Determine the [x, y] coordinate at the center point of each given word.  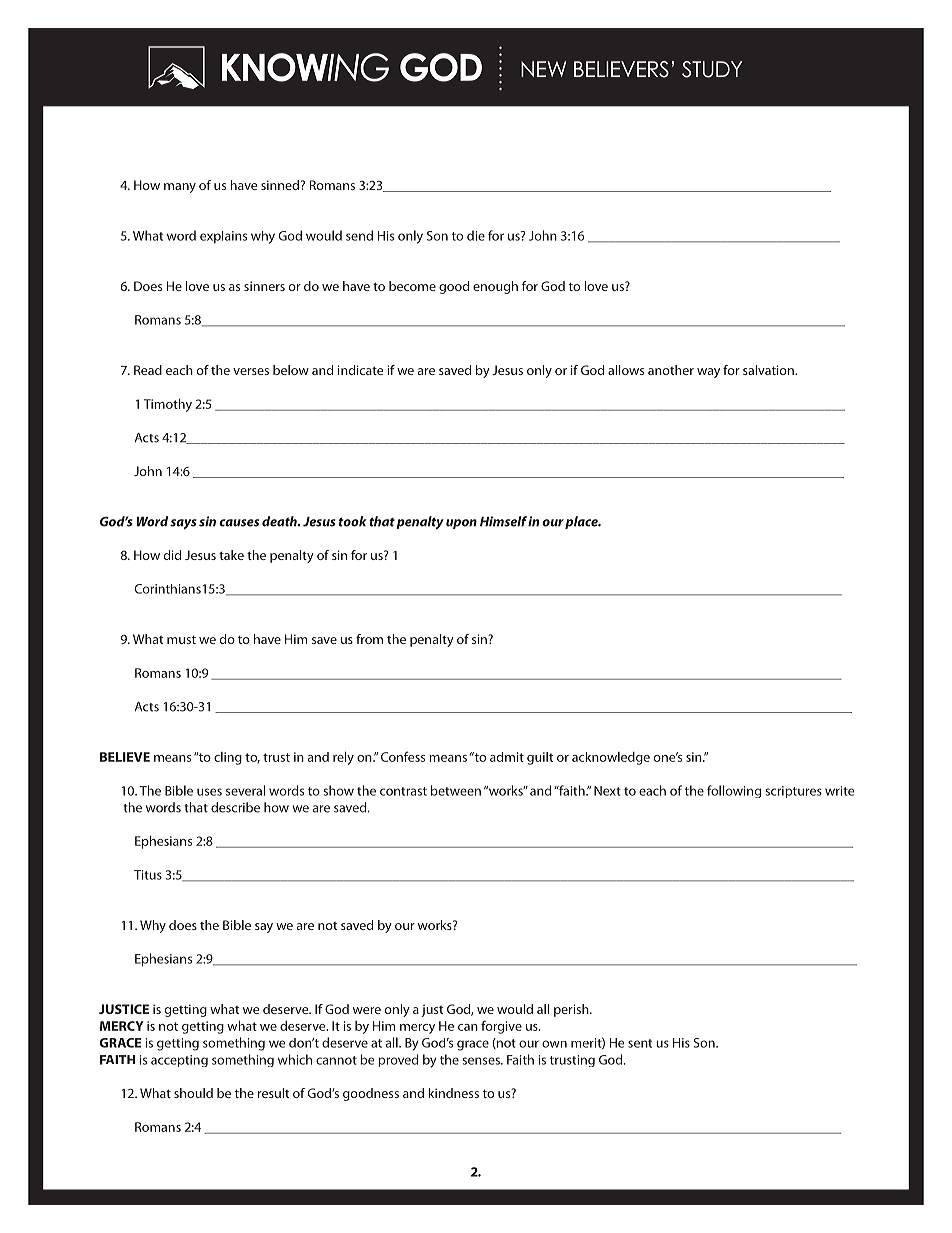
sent [640, 1043]
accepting [179, 1061]
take [231, 555]
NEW [543, 69]
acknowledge [611, 758]
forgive [501, 1027]
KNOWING [305, 67]
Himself [503, 521]
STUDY [712, 69]
